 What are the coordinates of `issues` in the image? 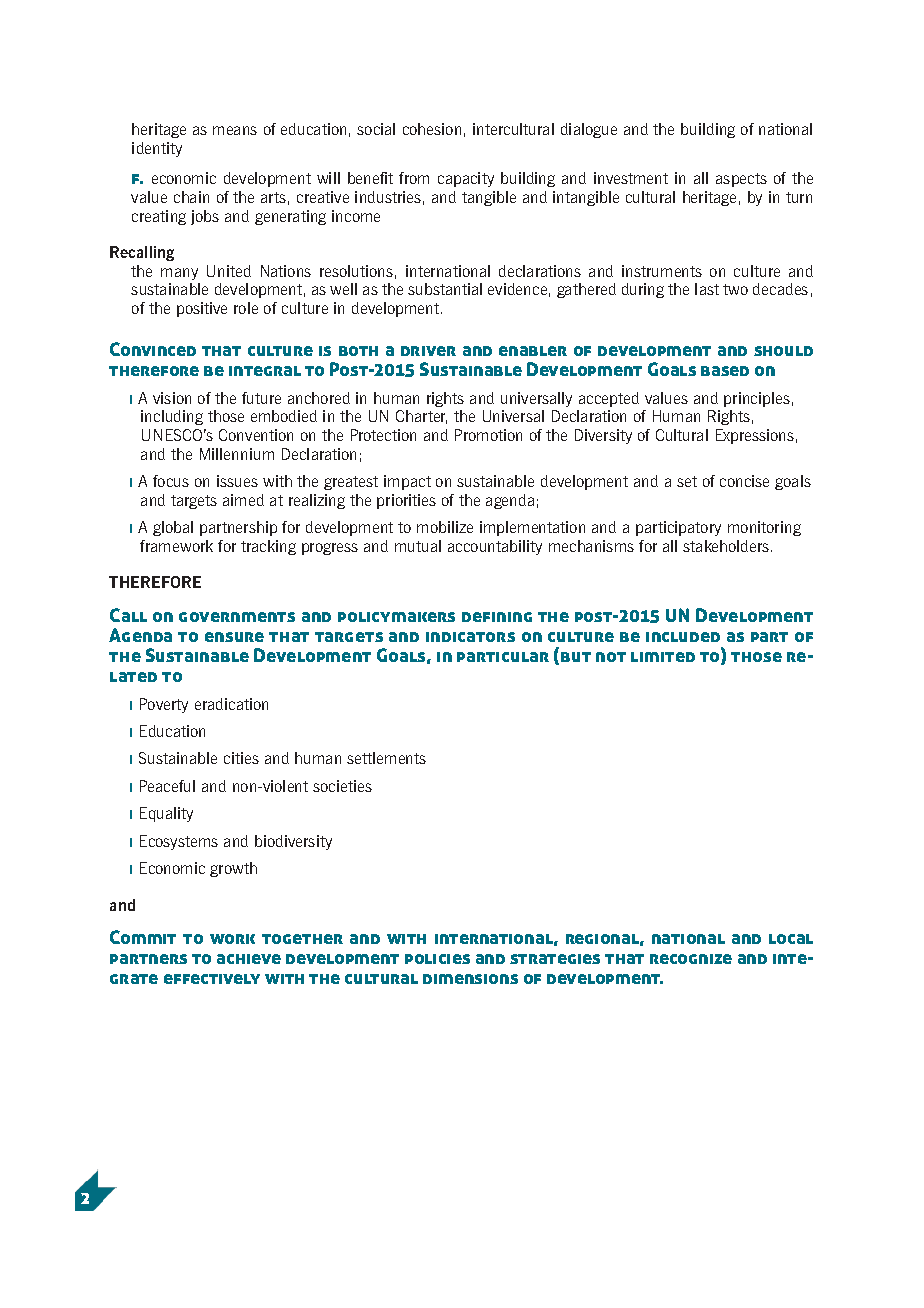 It's located at (237, 481).
